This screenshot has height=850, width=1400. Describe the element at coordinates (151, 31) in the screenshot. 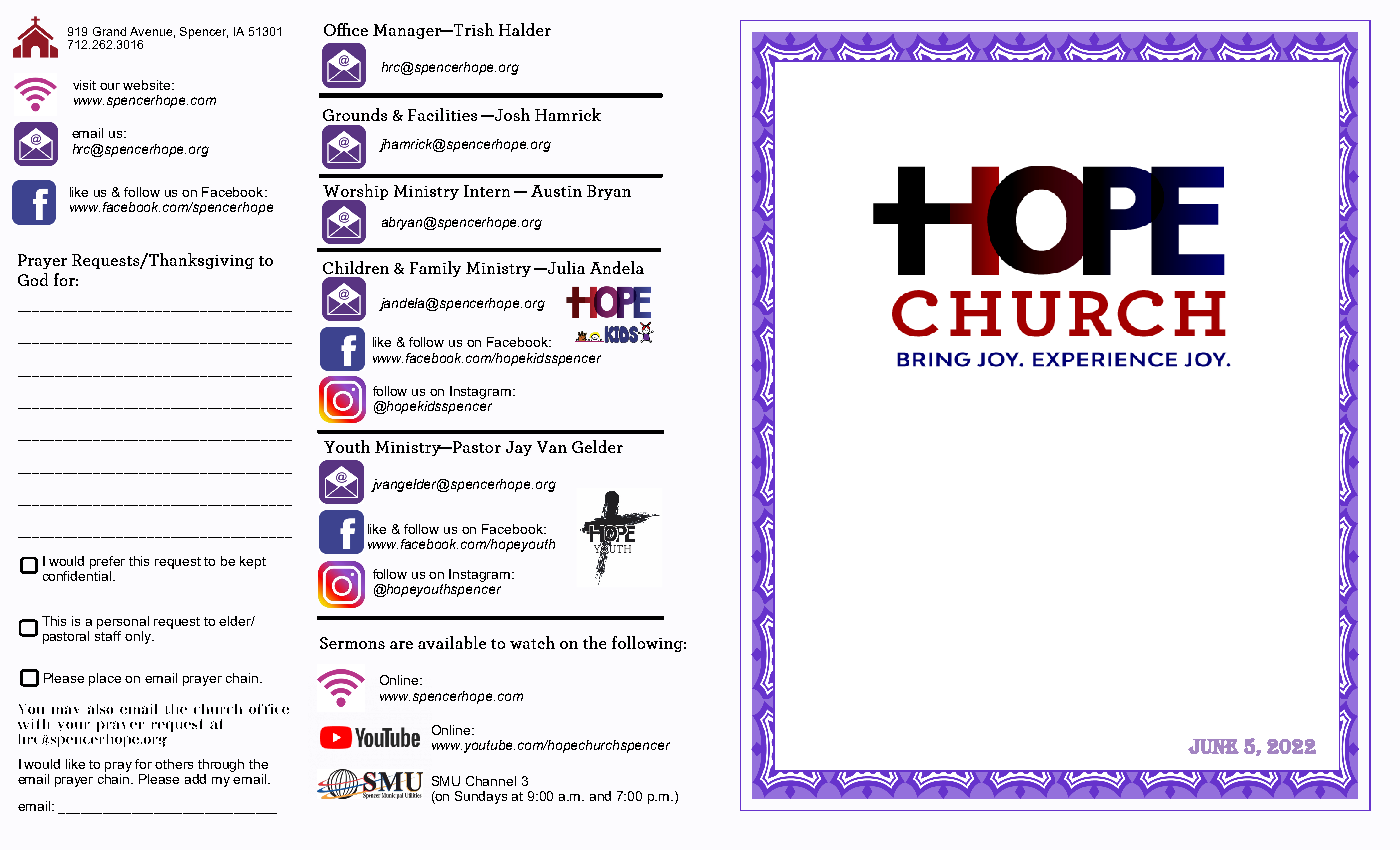

I see `Avenue` at that location.
